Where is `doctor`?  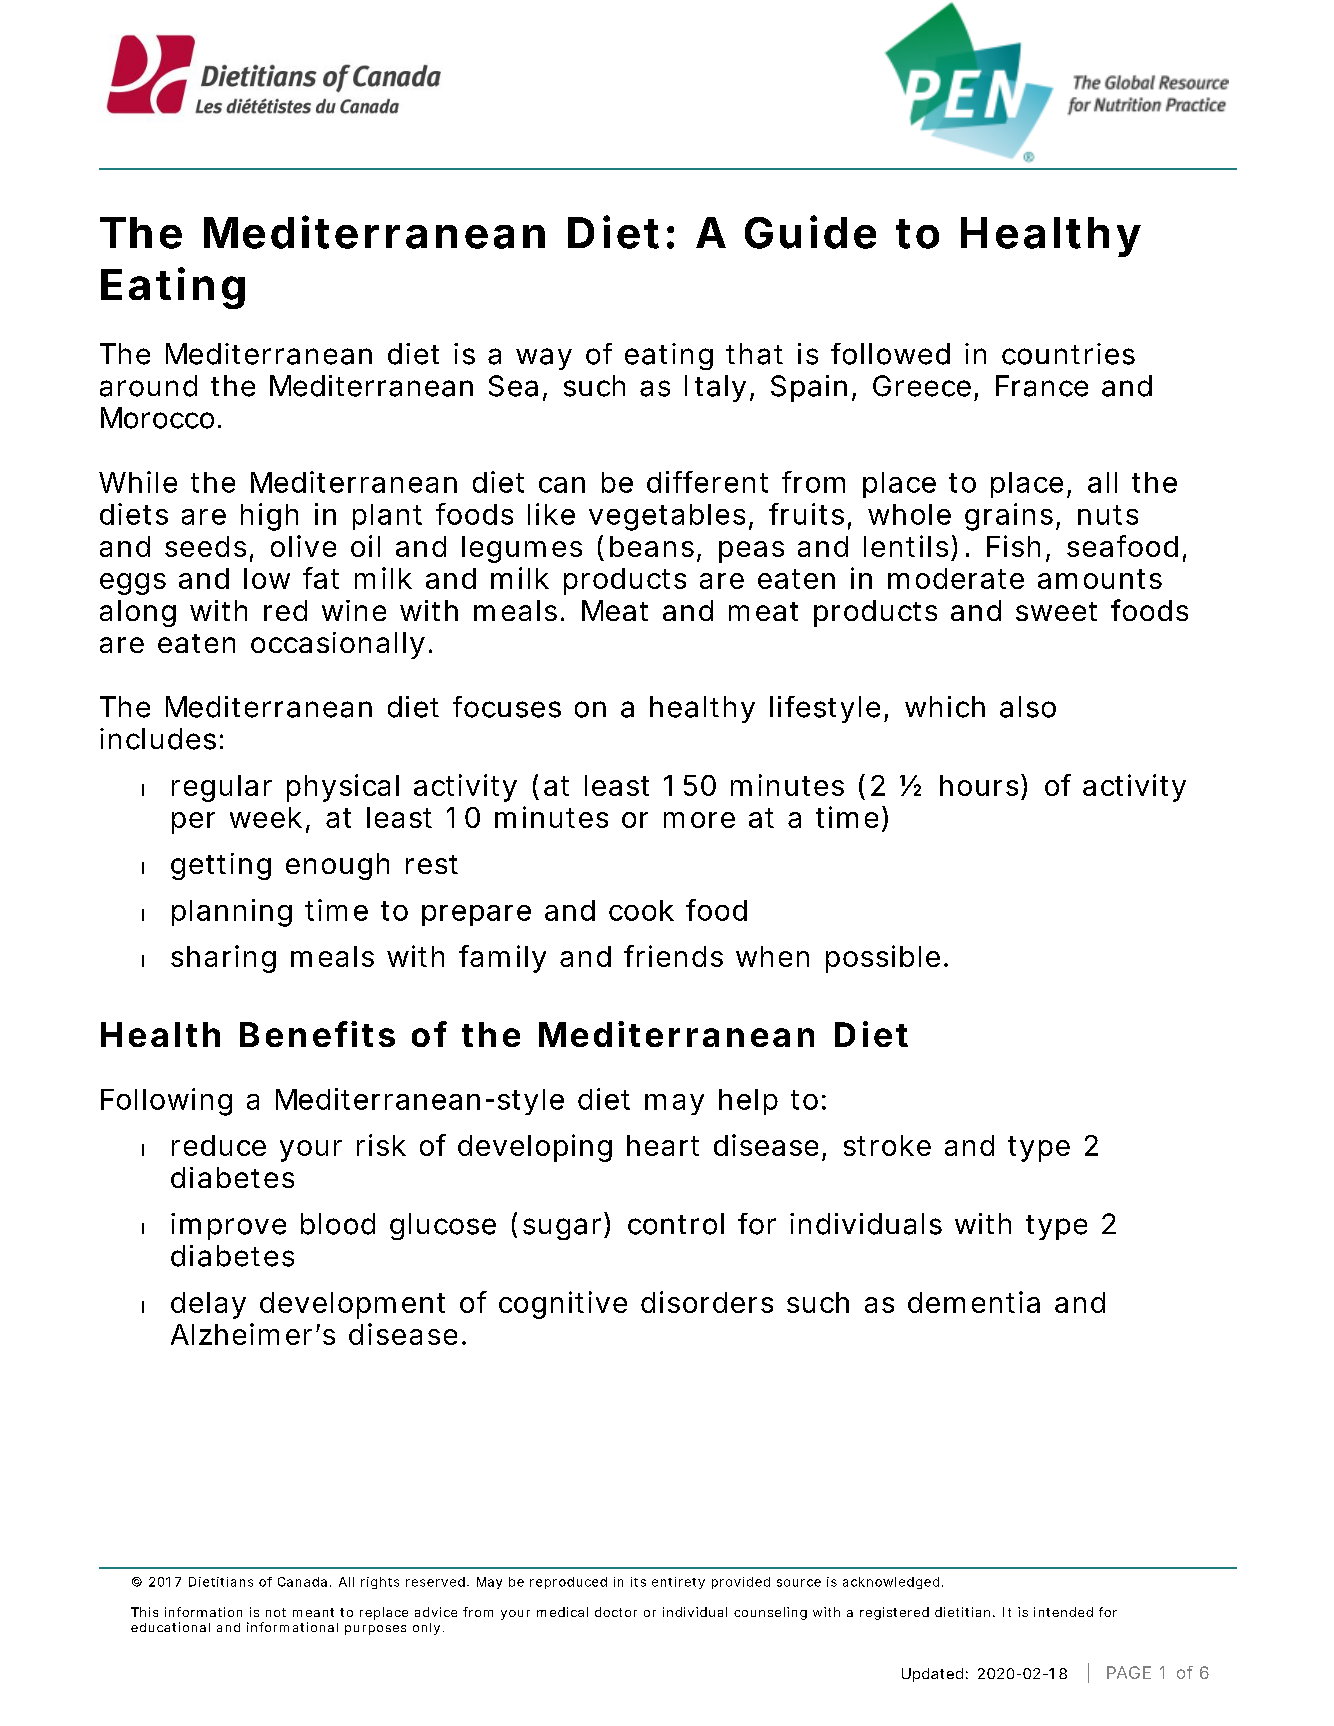 doctor is located at coordinates (616, 1612).
